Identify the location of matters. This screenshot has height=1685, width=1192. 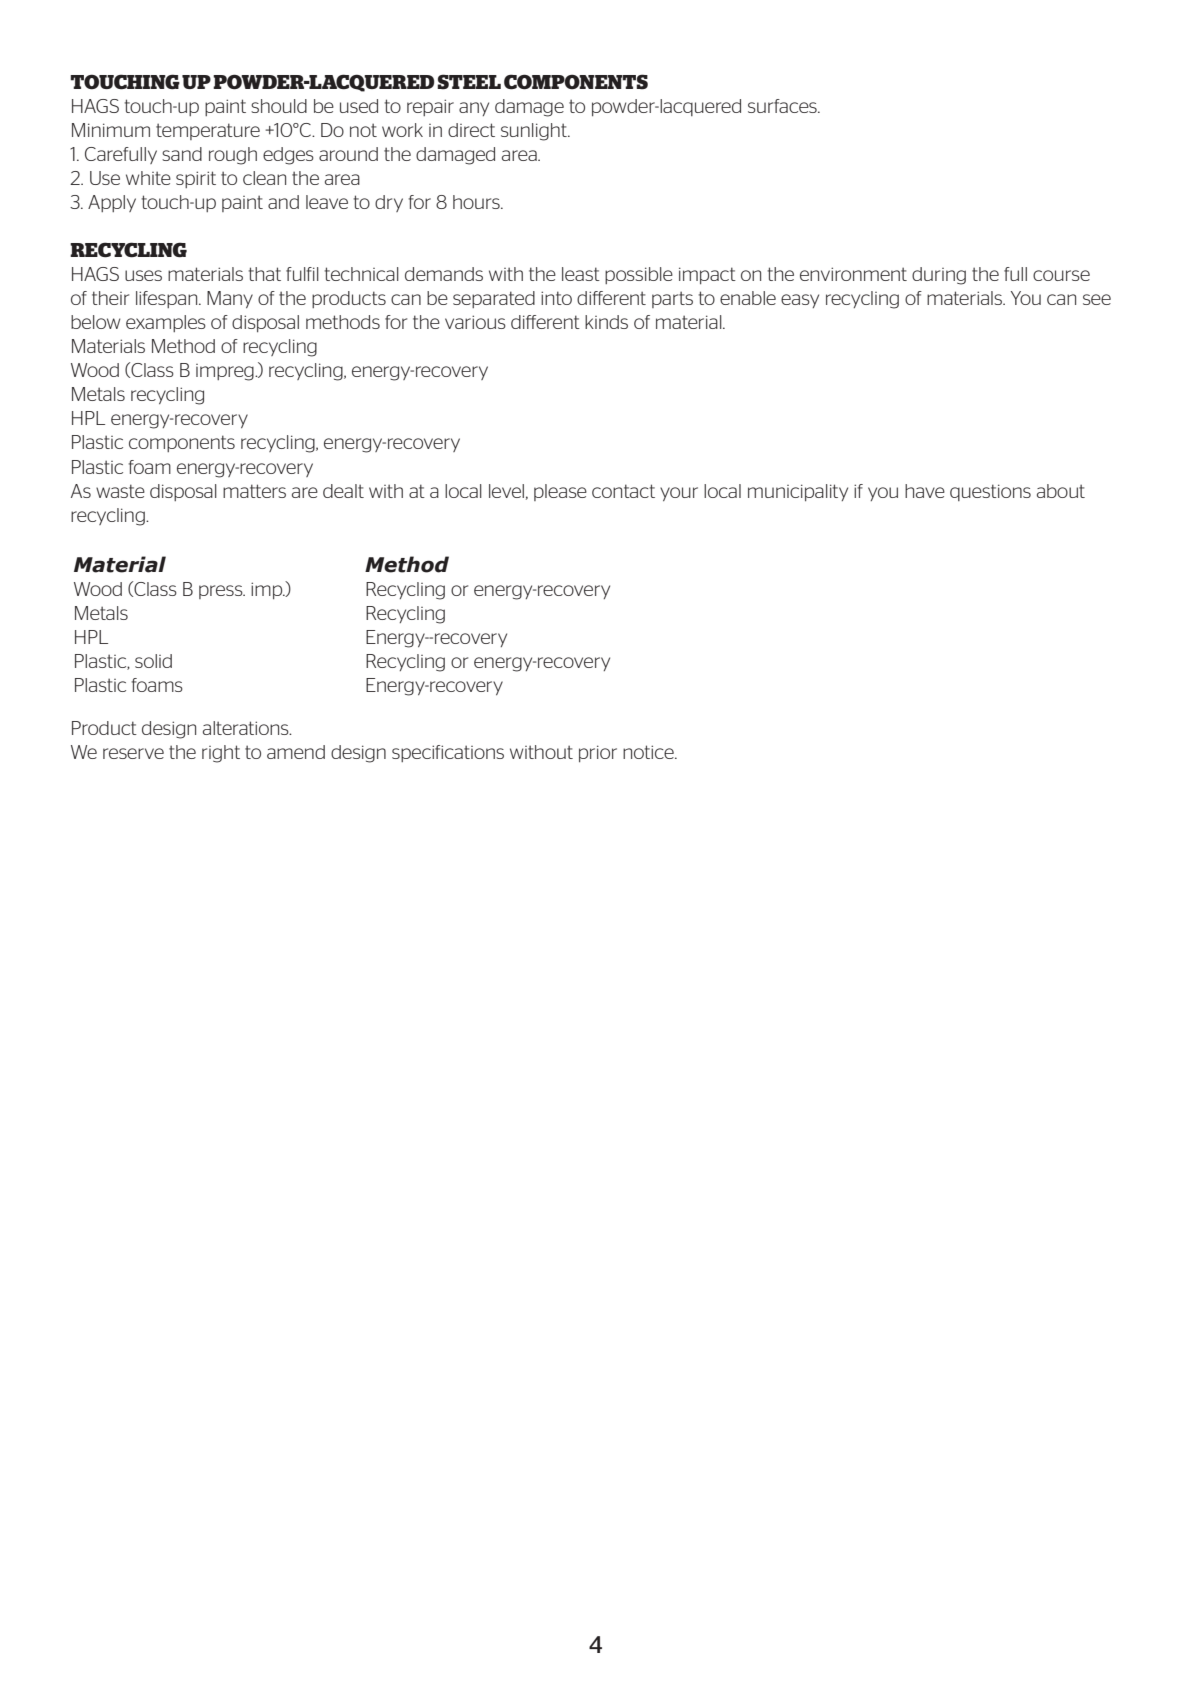
(254, 491).
